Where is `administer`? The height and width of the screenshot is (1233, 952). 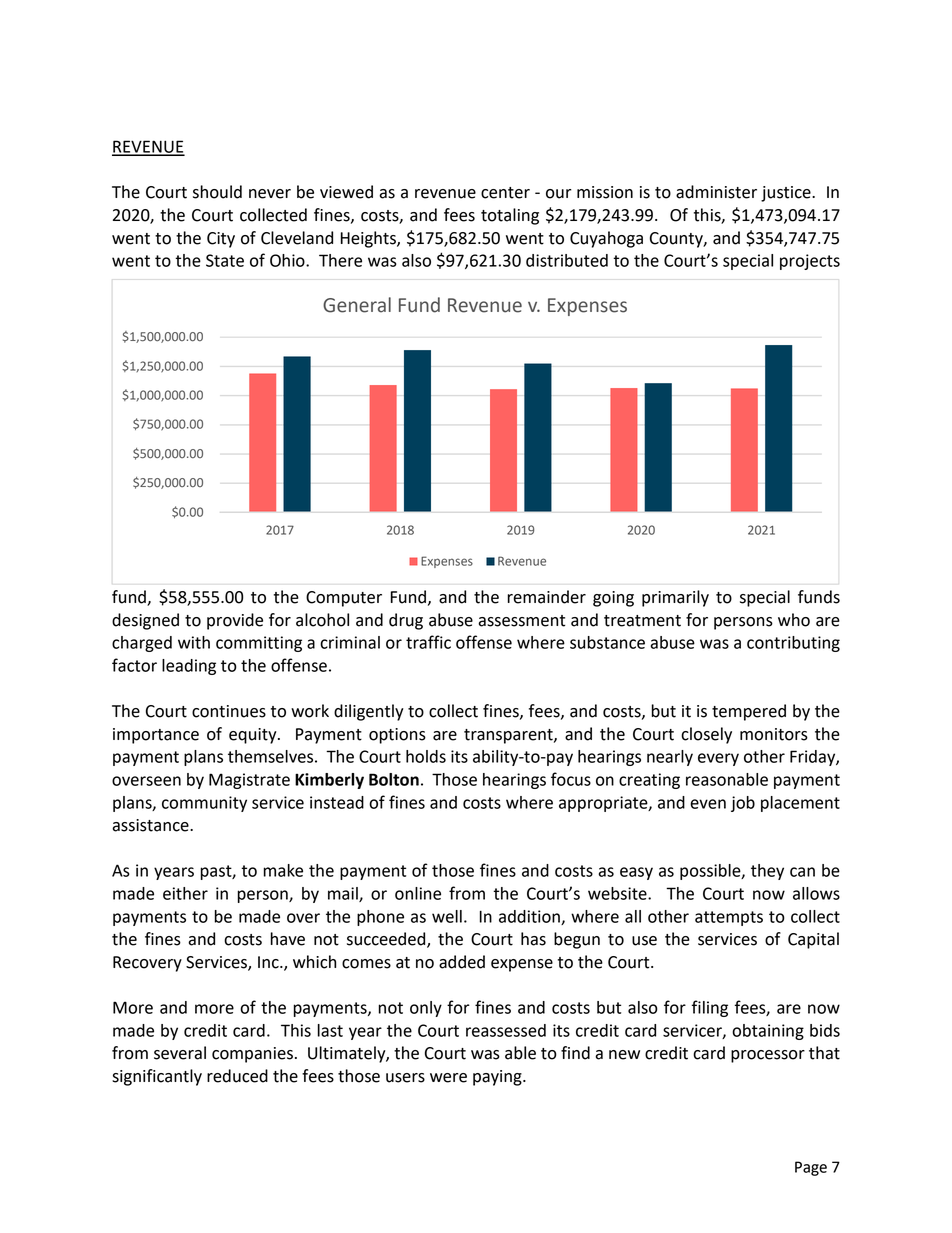
administer is located at coordinates (716, 192).
